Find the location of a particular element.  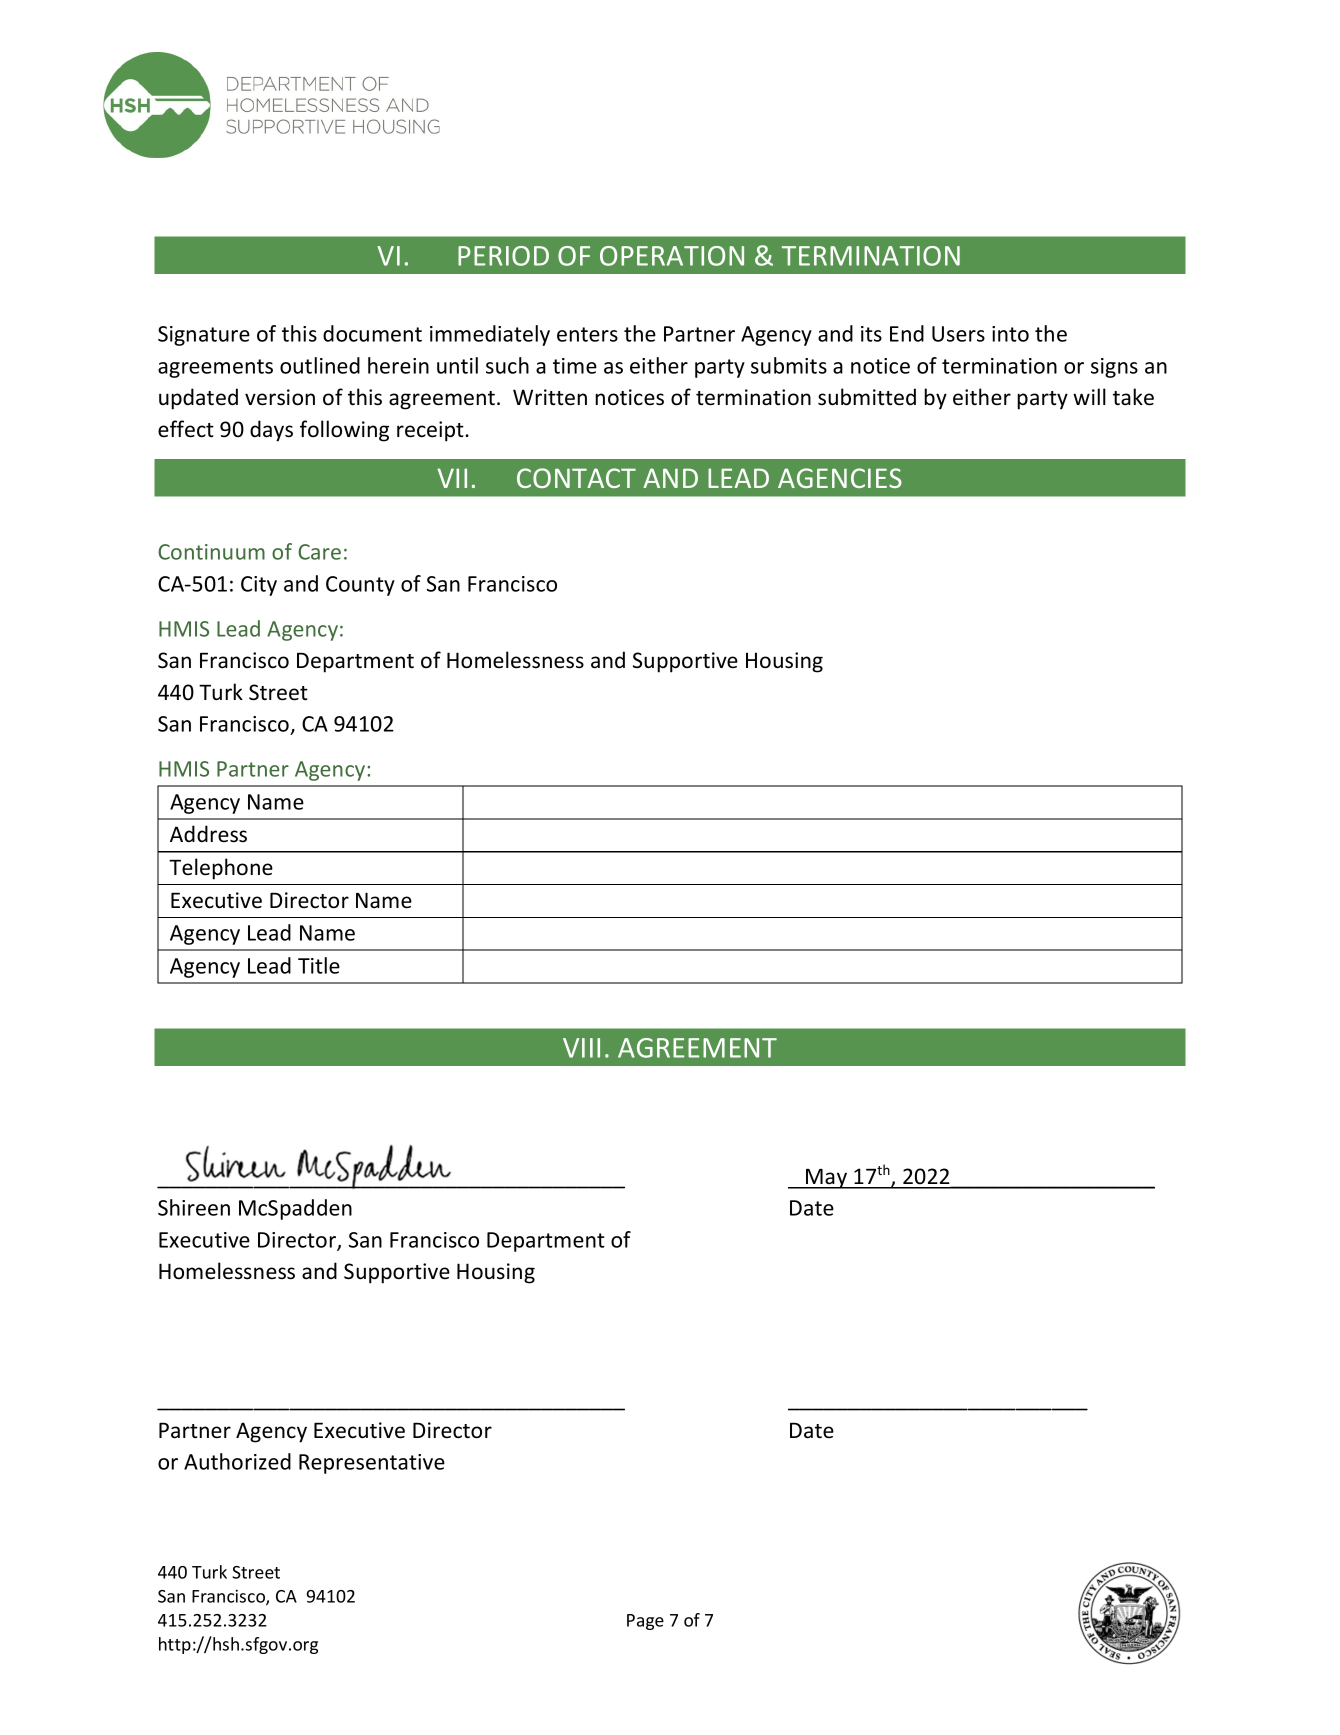

CONTACT is located at coordinates (576, 478).
